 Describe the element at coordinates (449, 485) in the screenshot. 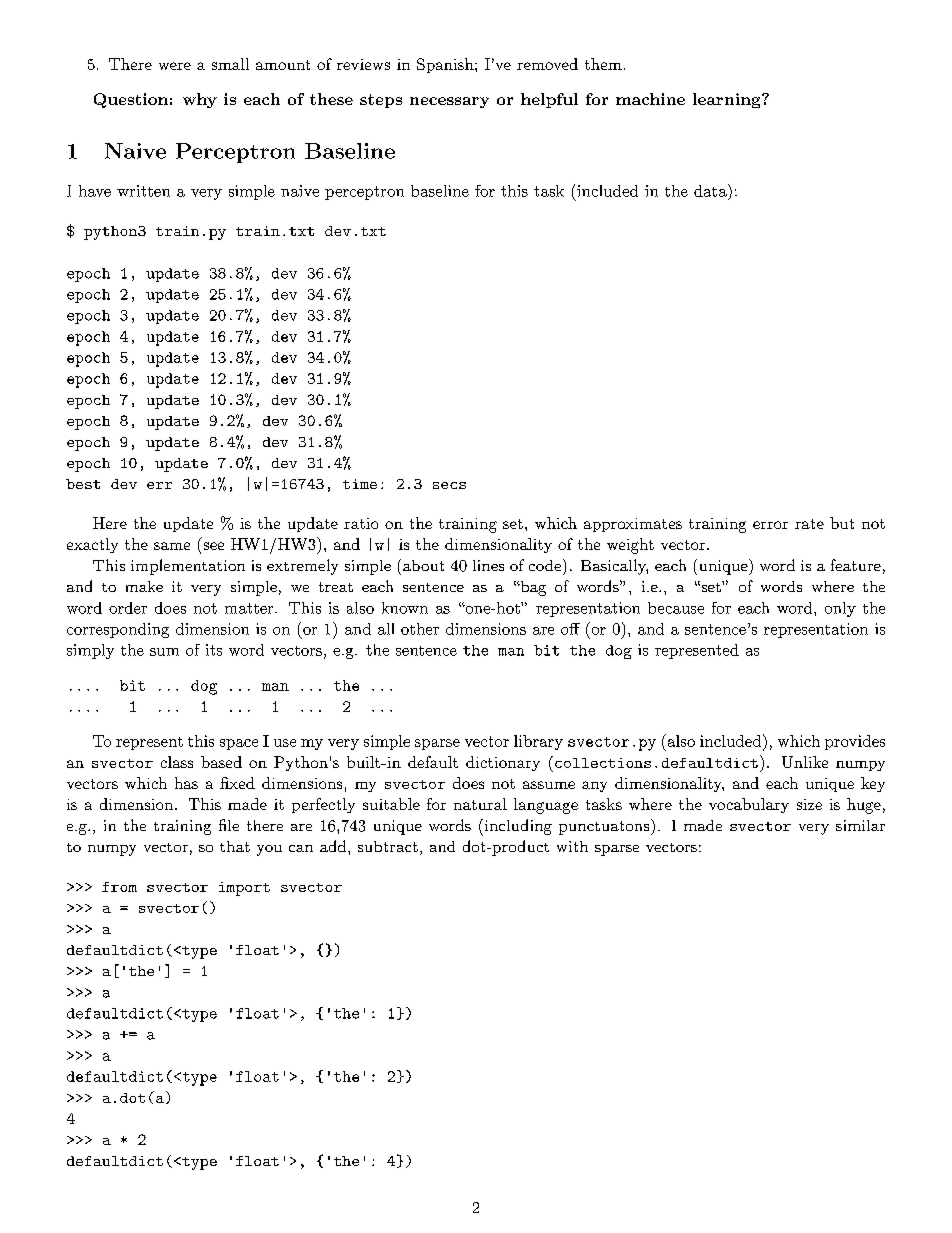

I see `secs` at that location.
